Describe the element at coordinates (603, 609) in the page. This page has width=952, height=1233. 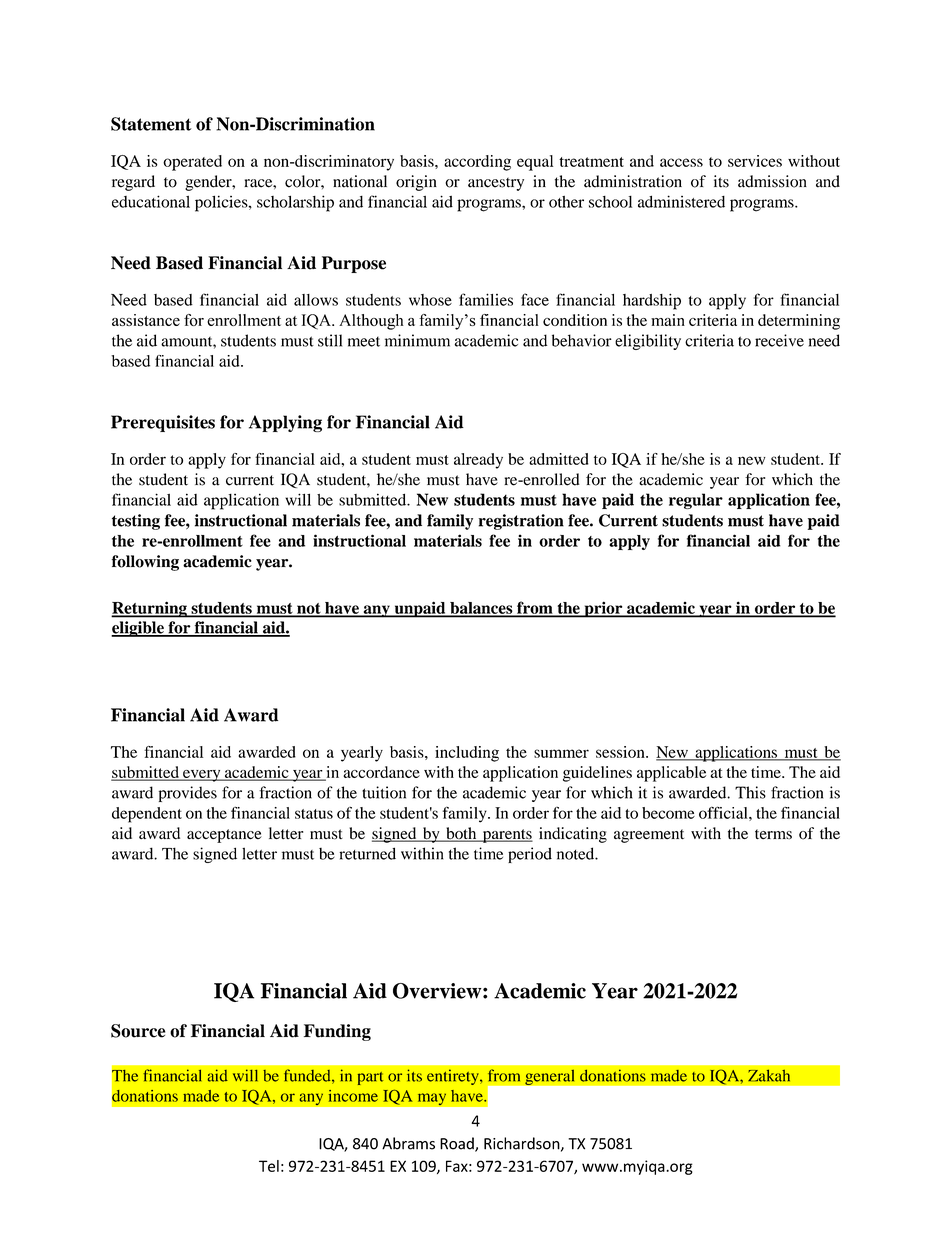
I see `prior` at that location.
